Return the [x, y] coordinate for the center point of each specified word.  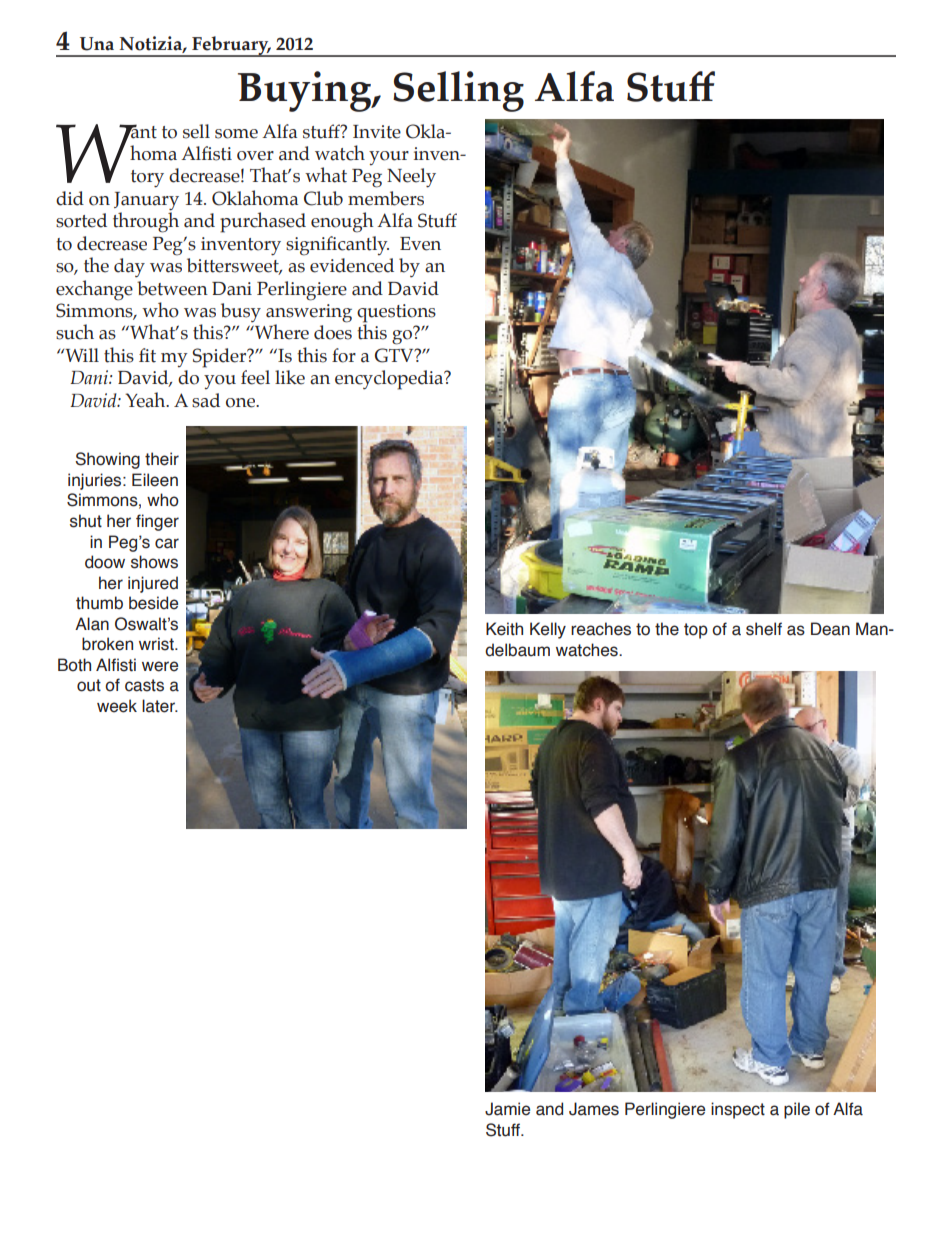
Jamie [507, 1109]
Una [97, 44]
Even [420, 244]
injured [153, 584]
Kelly [548, 630]
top [696, 631]
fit [147, 355]
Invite [377, 132]
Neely [411, 178]
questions [396, 314]
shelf [764, 629]
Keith [504, 629]
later [159, 706]
